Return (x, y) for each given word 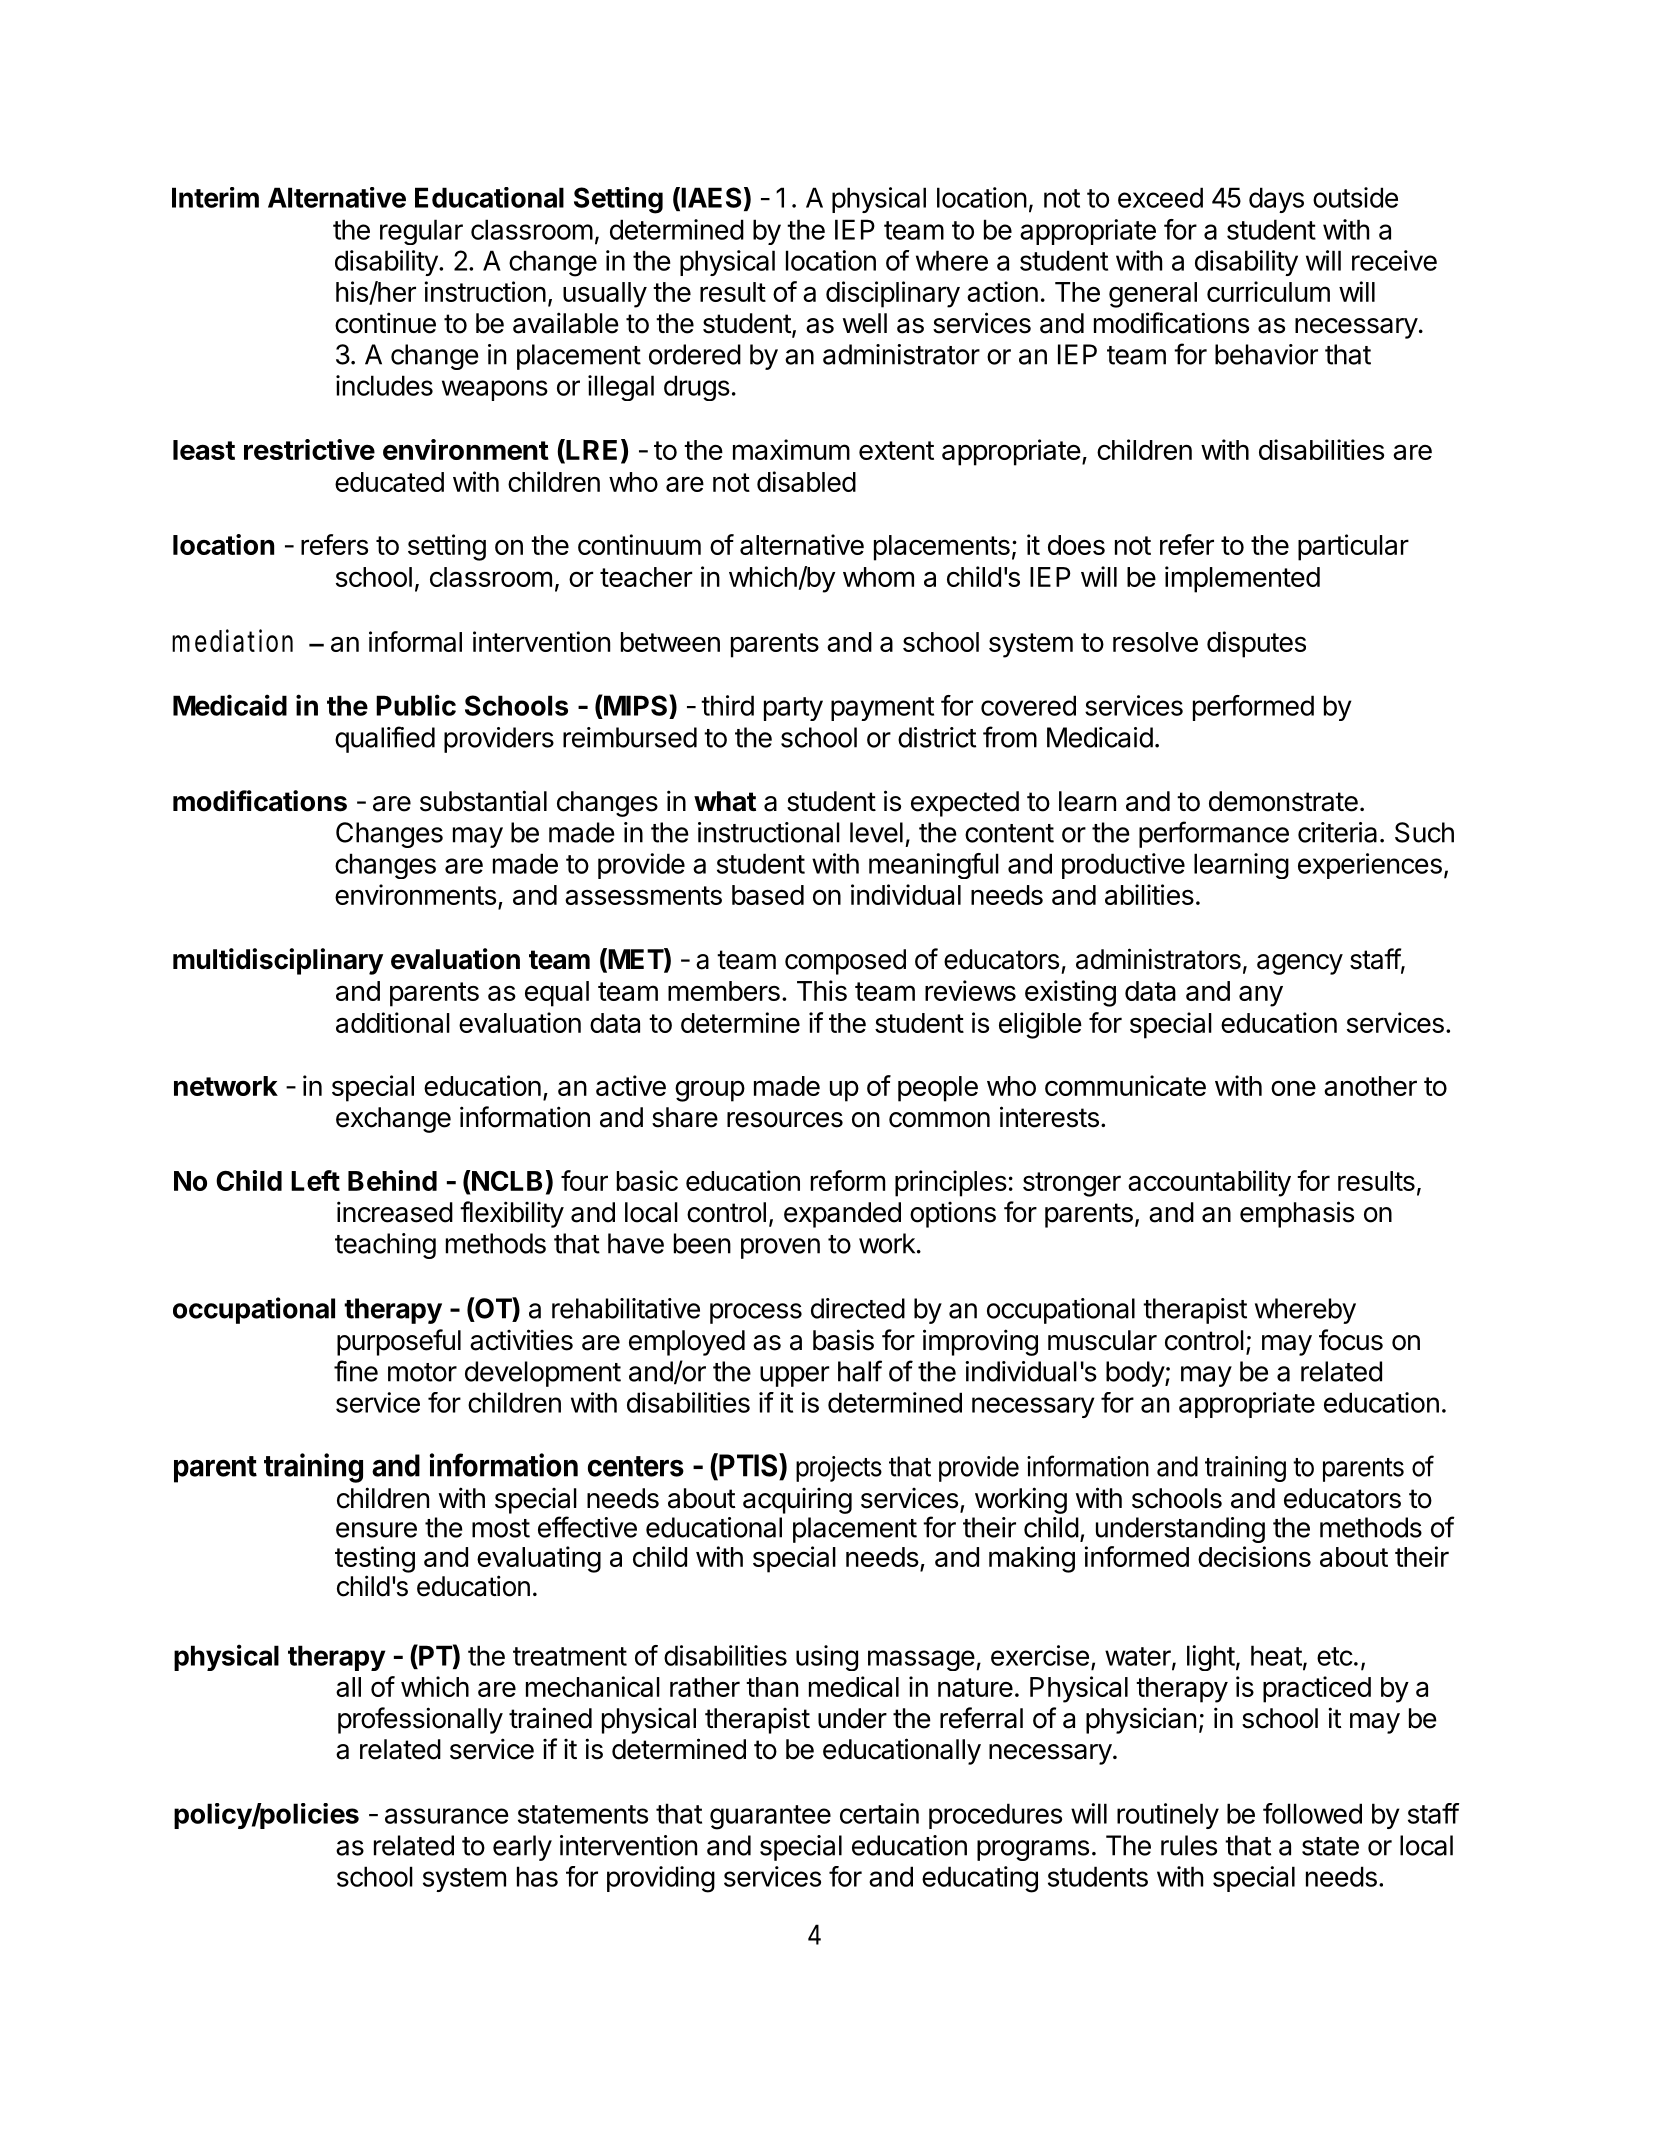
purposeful (399, 1342)
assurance (447, 1816)
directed (858, 1308)
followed (1312, 1813)
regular (421, 232)
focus (1351, 1340)
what (725, 801)
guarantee (770, 1817)
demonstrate (1283, 801)
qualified (385, 739)
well (865, 323)
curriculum (1268, 291)
